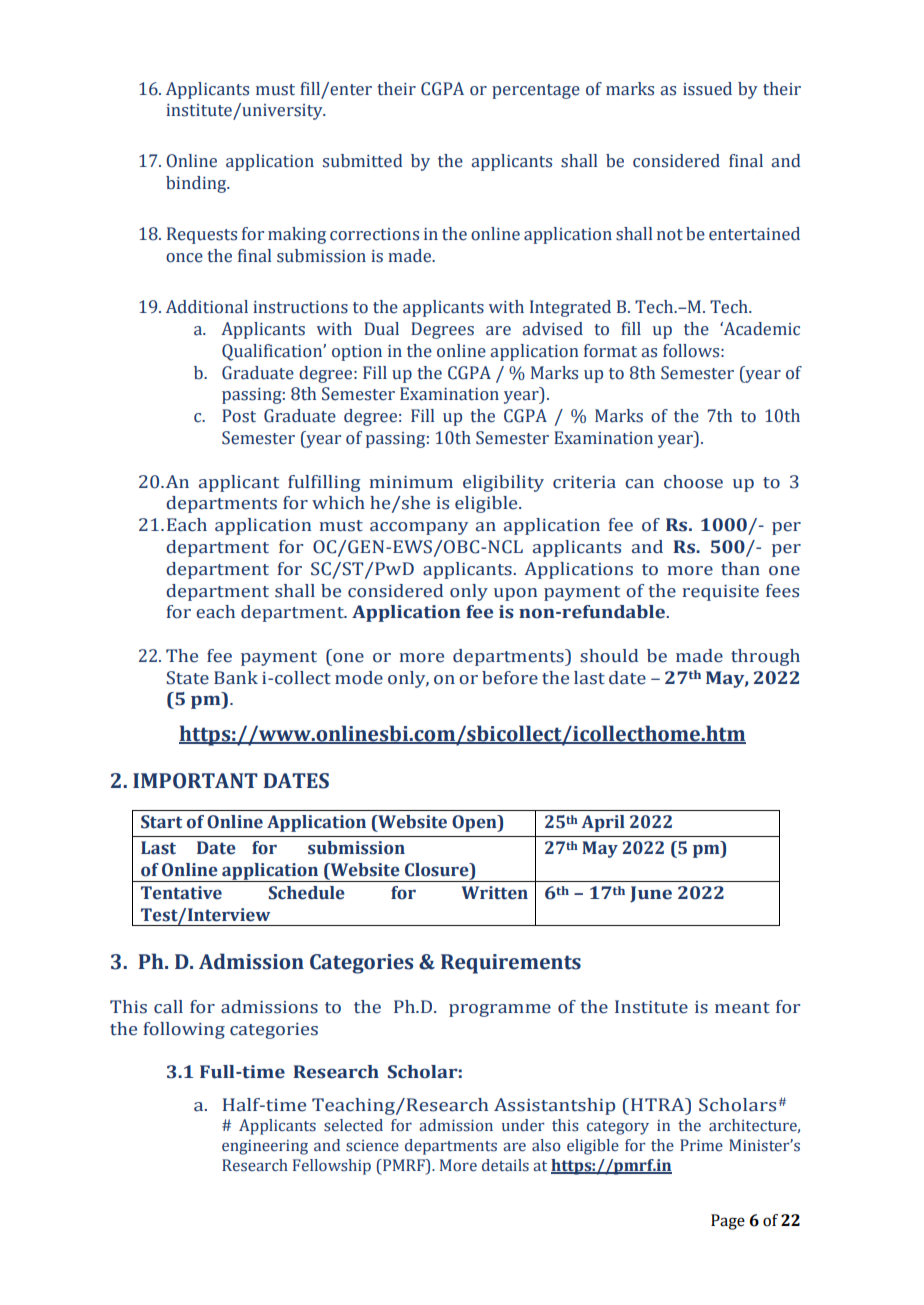  Describe the element at coordinates (511, 964) in the screenshot. I see `Requirements` at that location.
